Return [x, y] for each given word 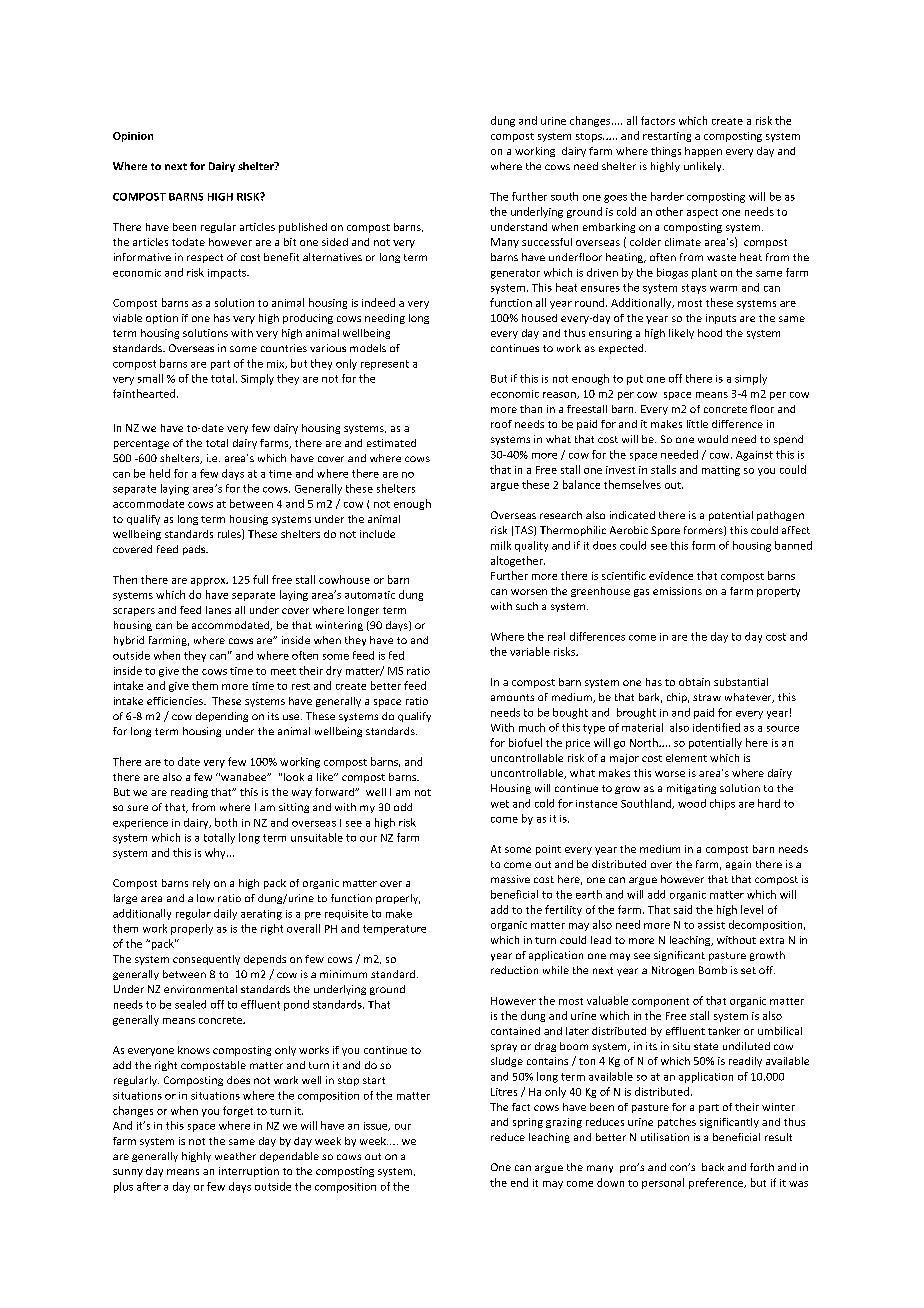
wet [500, 804]
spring [528, 1123]
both [226, 822]
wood [692, 803]
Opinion [133, 137]
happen [703, 152]
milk [501, 545]
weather [235, 1156]
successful [547, 242]
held [160, 473]
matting [721, 471]
